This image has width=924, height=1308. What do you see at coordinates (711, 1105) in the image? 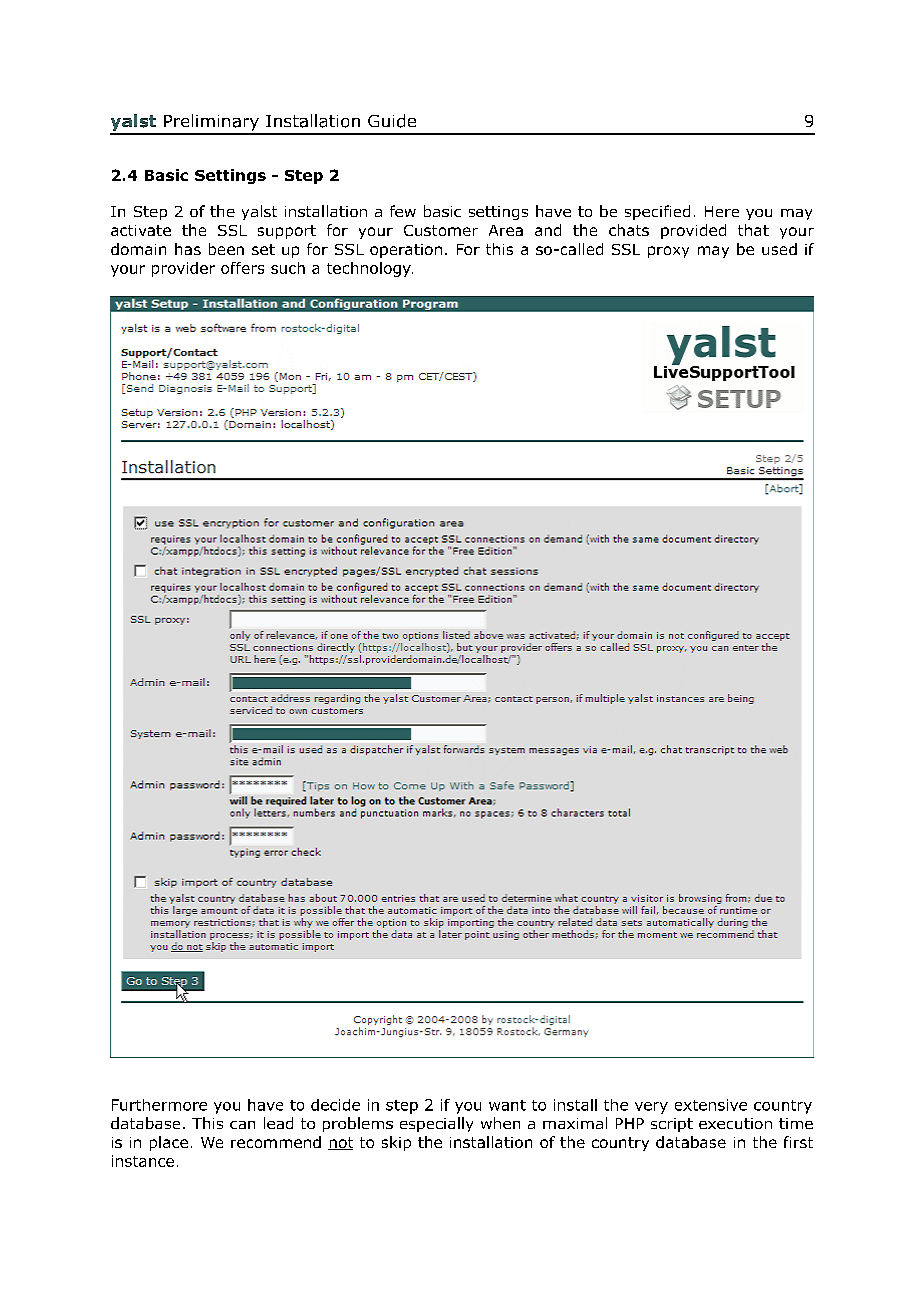
I see `extensive` at bounding box center [711, 1105].
